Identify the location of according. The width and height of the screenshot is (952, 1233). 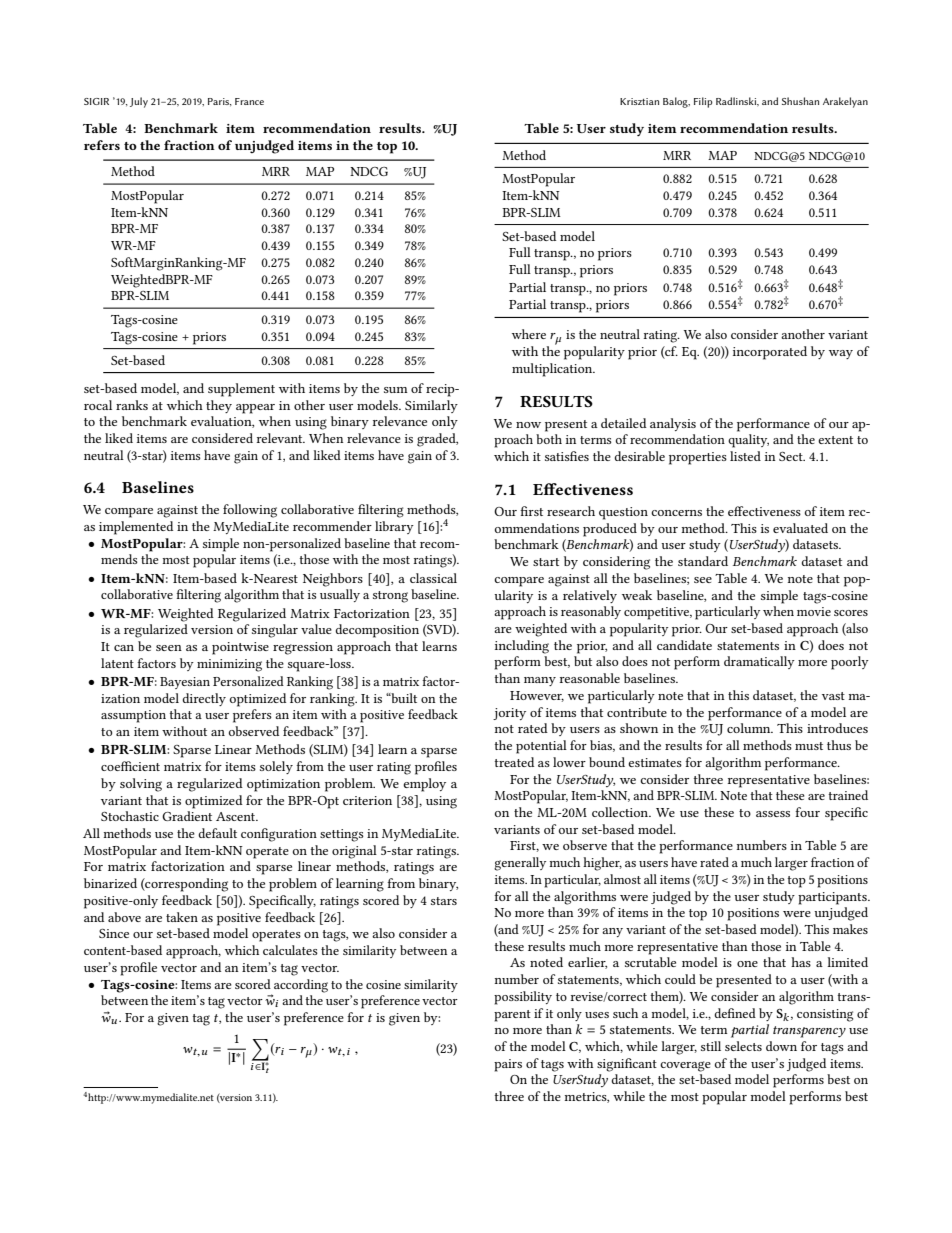
(301, 986).
